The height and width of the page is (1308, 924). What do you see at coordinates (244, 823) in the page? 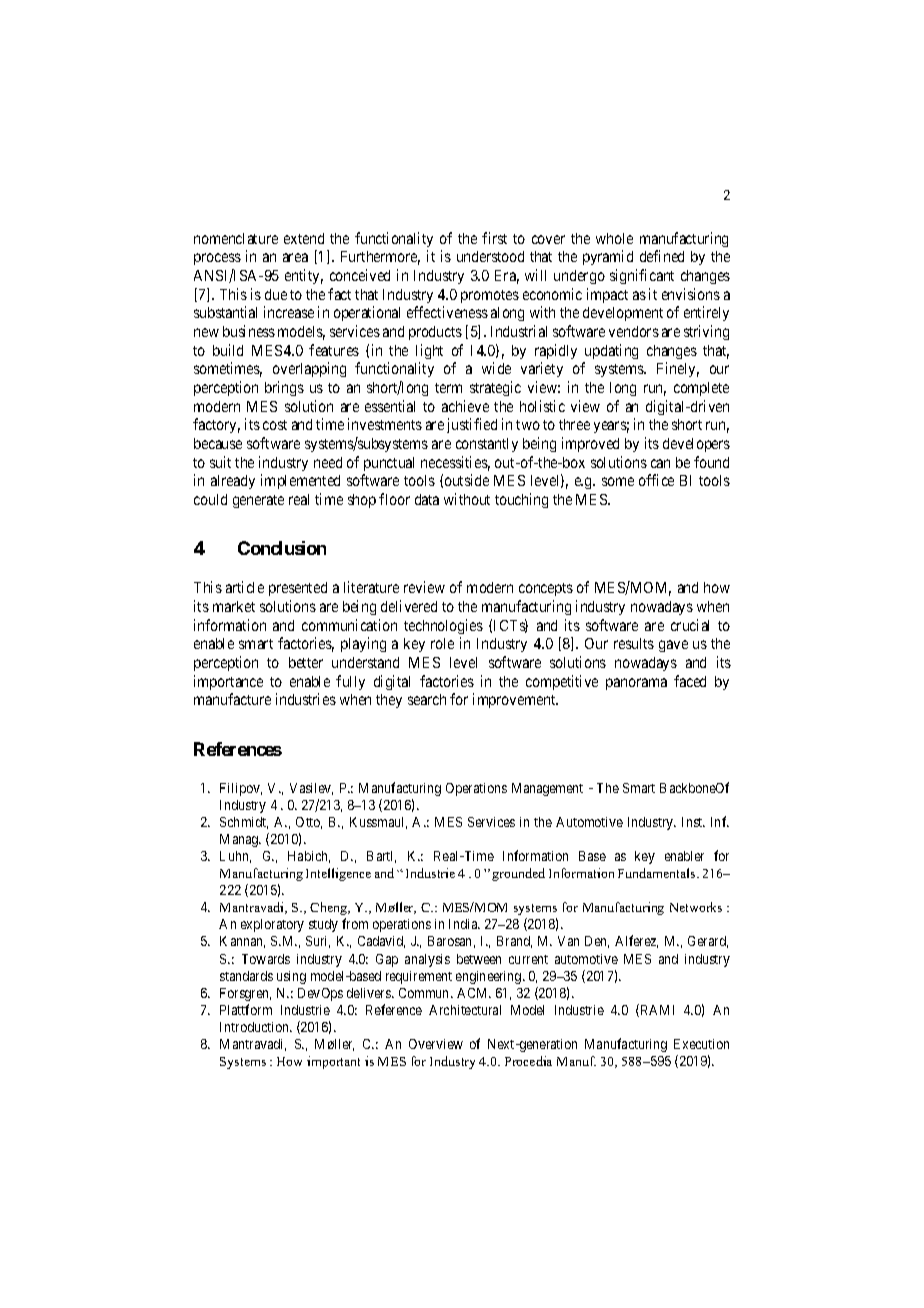
I see `Schmidt` at bounding box center [244, 823].
